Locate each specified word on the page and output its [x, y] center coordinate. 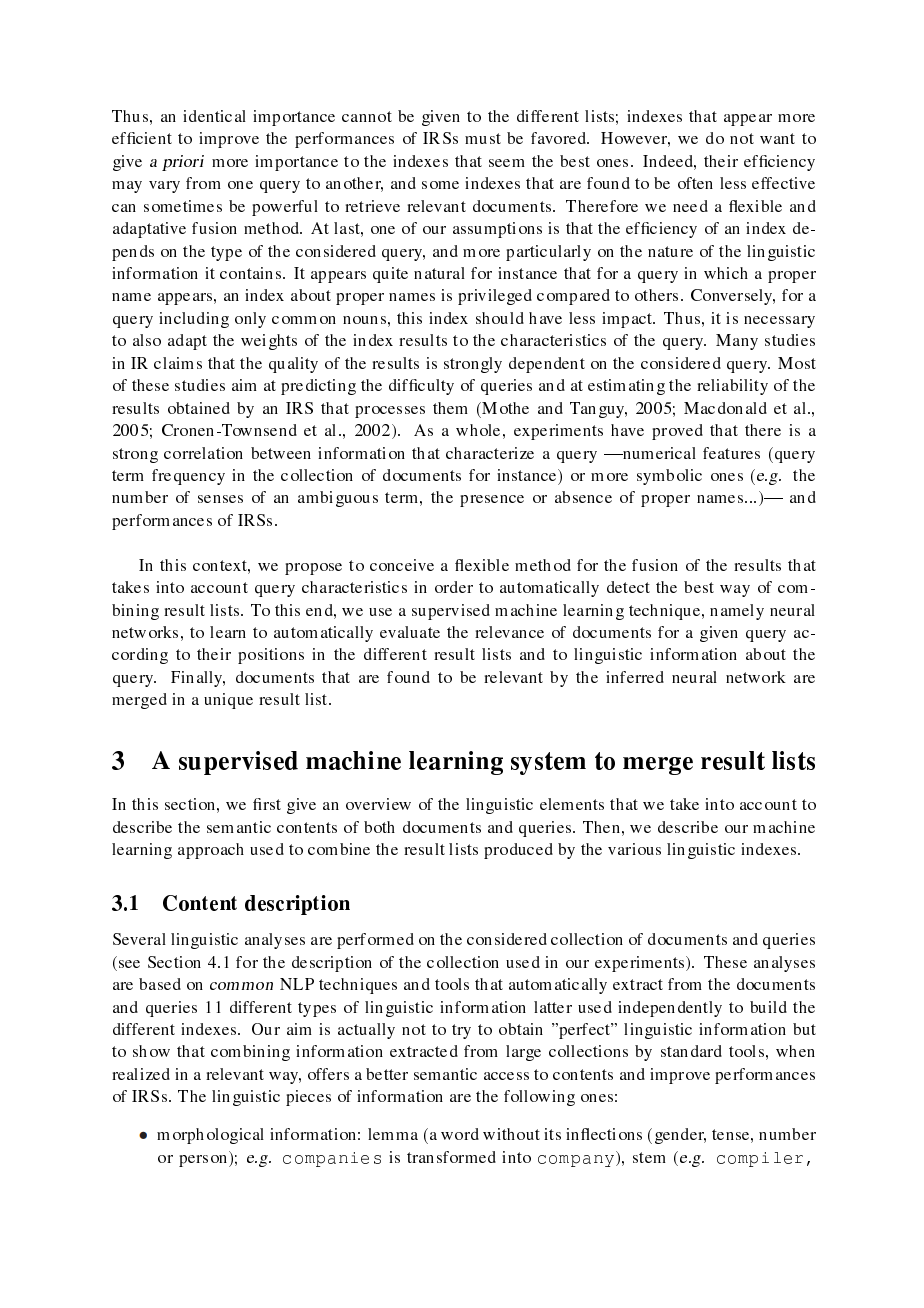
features [731, 453]
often [695, 183]
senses [220, 499]
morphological [210, 1136]
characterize [490, 453]
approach [211, 851]
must [483, 138]
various [634, 849]
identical [214, 116]
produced [518, 851]
